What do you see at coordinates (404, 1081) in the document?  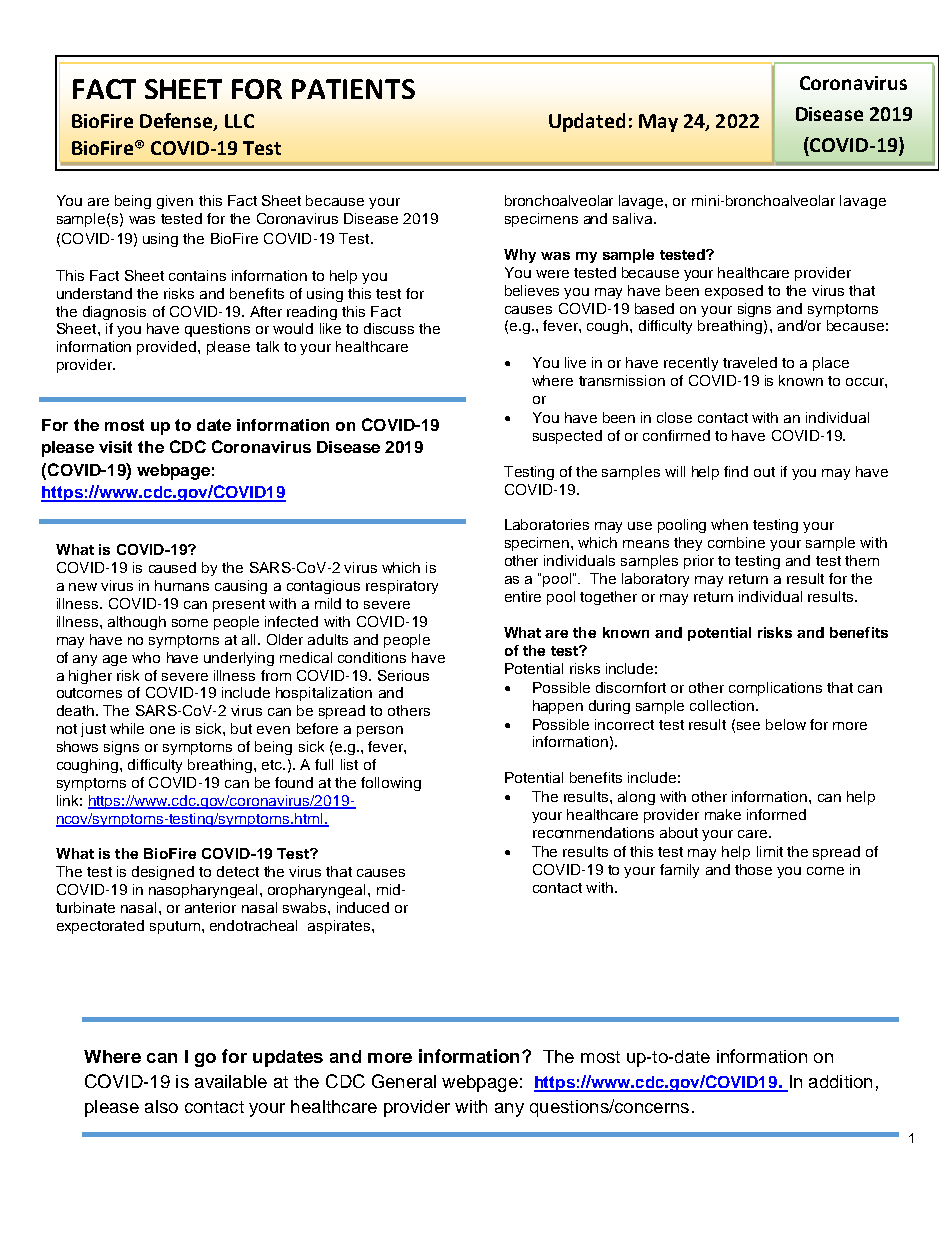 I see `General` at bounding box center [404, 1081].
